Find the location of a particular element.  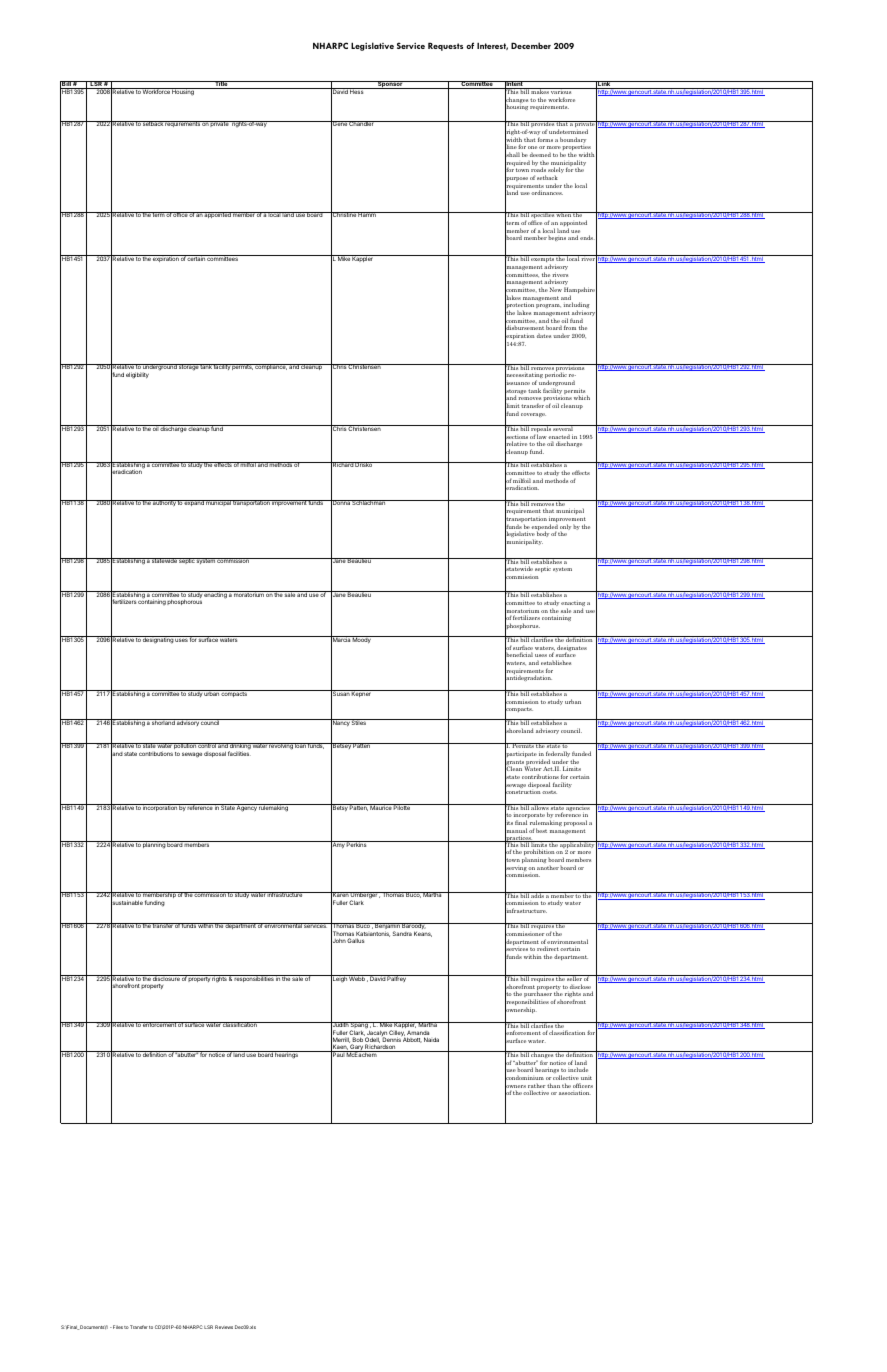

authority is located at coordinates (164, 503).
